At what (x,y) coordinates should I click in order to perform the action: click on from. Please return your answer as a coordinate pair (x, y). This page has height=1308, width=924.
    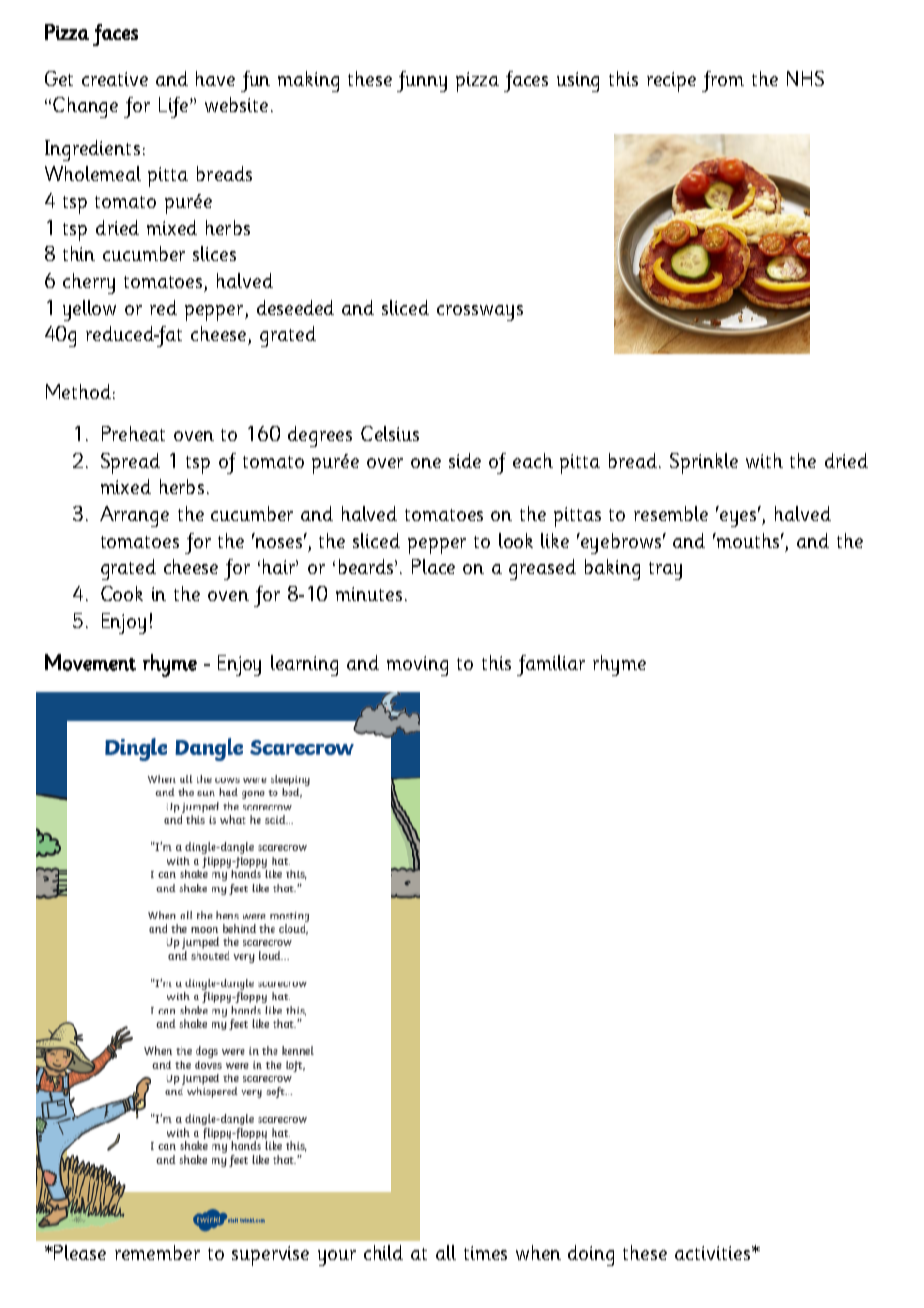
    Looking at the image, I should click on (723, 81).
